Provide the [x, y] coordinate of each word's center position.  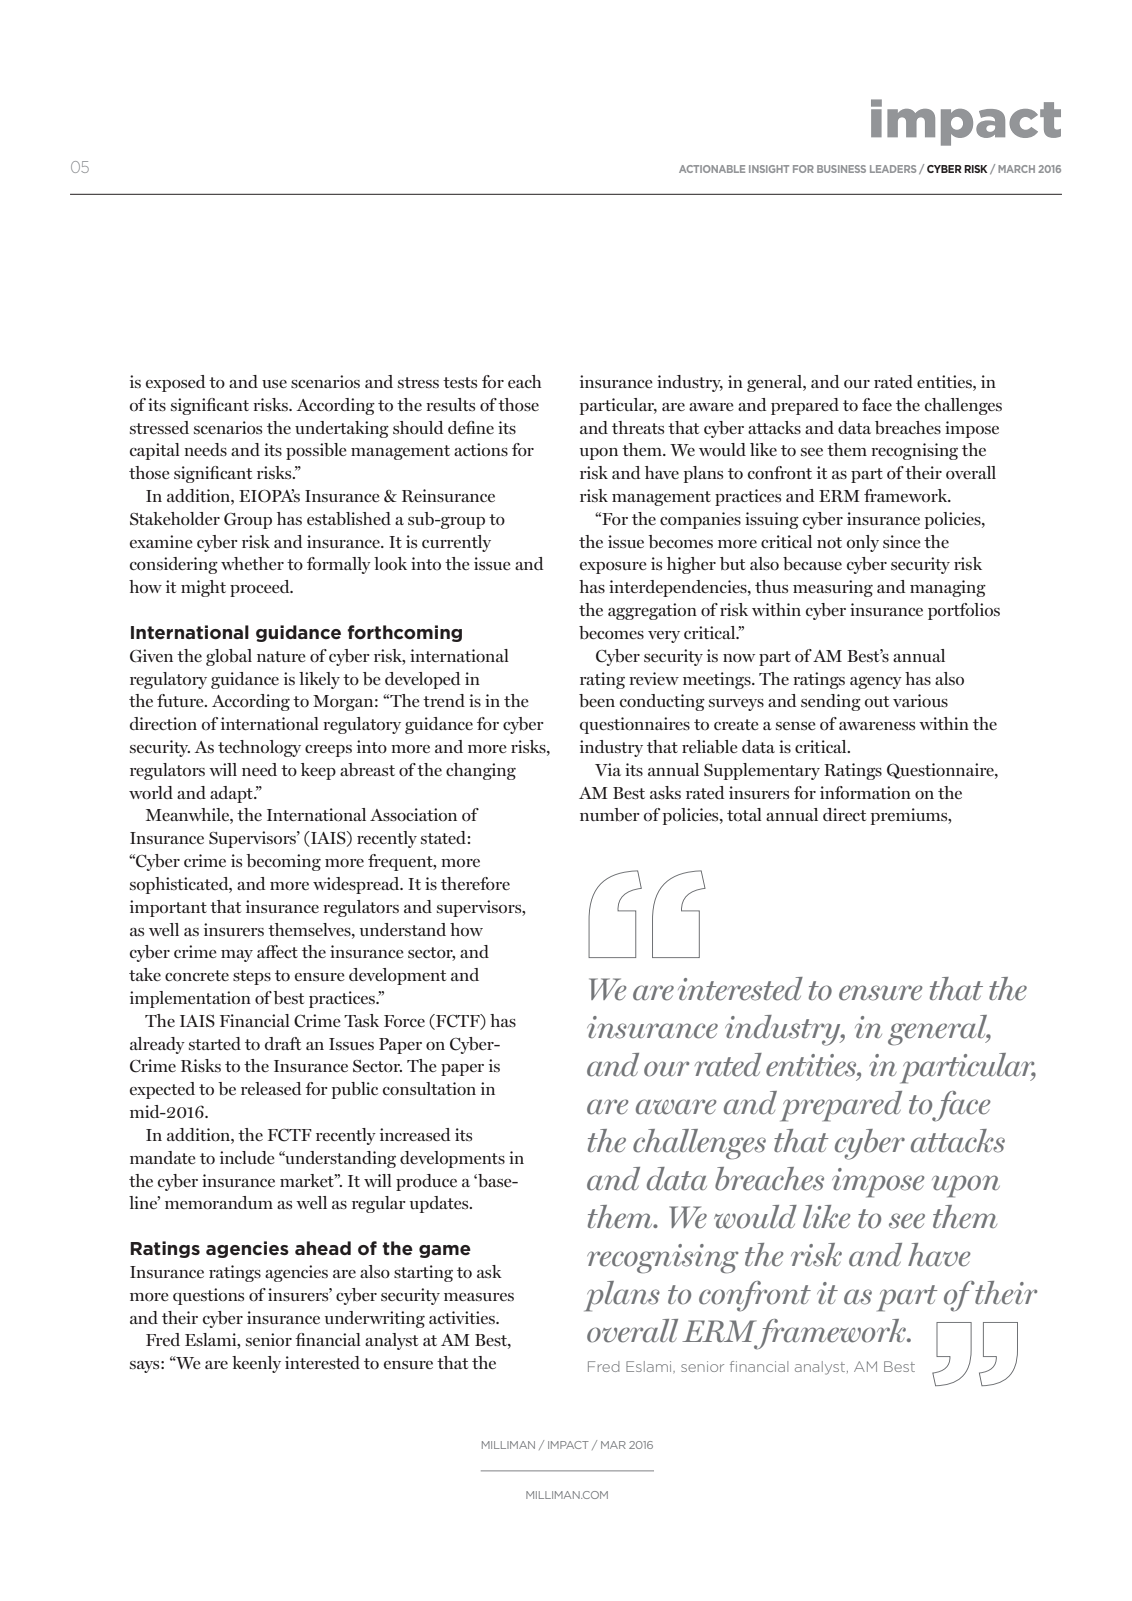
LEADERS [893, 169]
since [902, 541]
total [744, 814]
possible [316, 451]
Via [608, 769]
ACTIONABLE [712, 169]
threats [638, 427]
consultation [429, 1089]
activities [463, 1317]
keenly [256, 1364]
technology [259, 748]
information [865, 792]
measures [479, 1297]
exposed [176, 383]
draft [283, 1043]
